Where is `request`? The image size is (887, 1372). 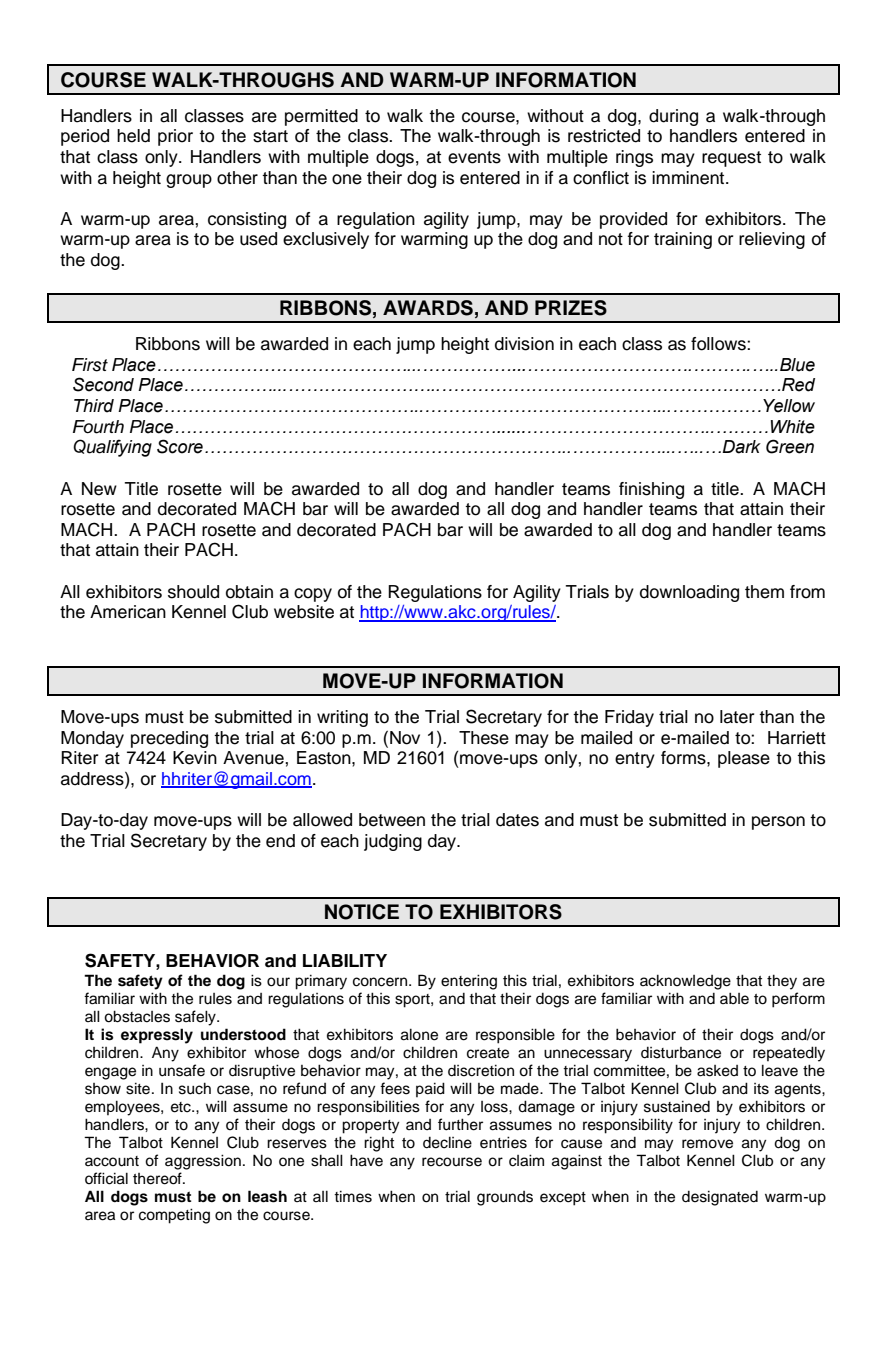 request is located at coordinates (731, 159).
